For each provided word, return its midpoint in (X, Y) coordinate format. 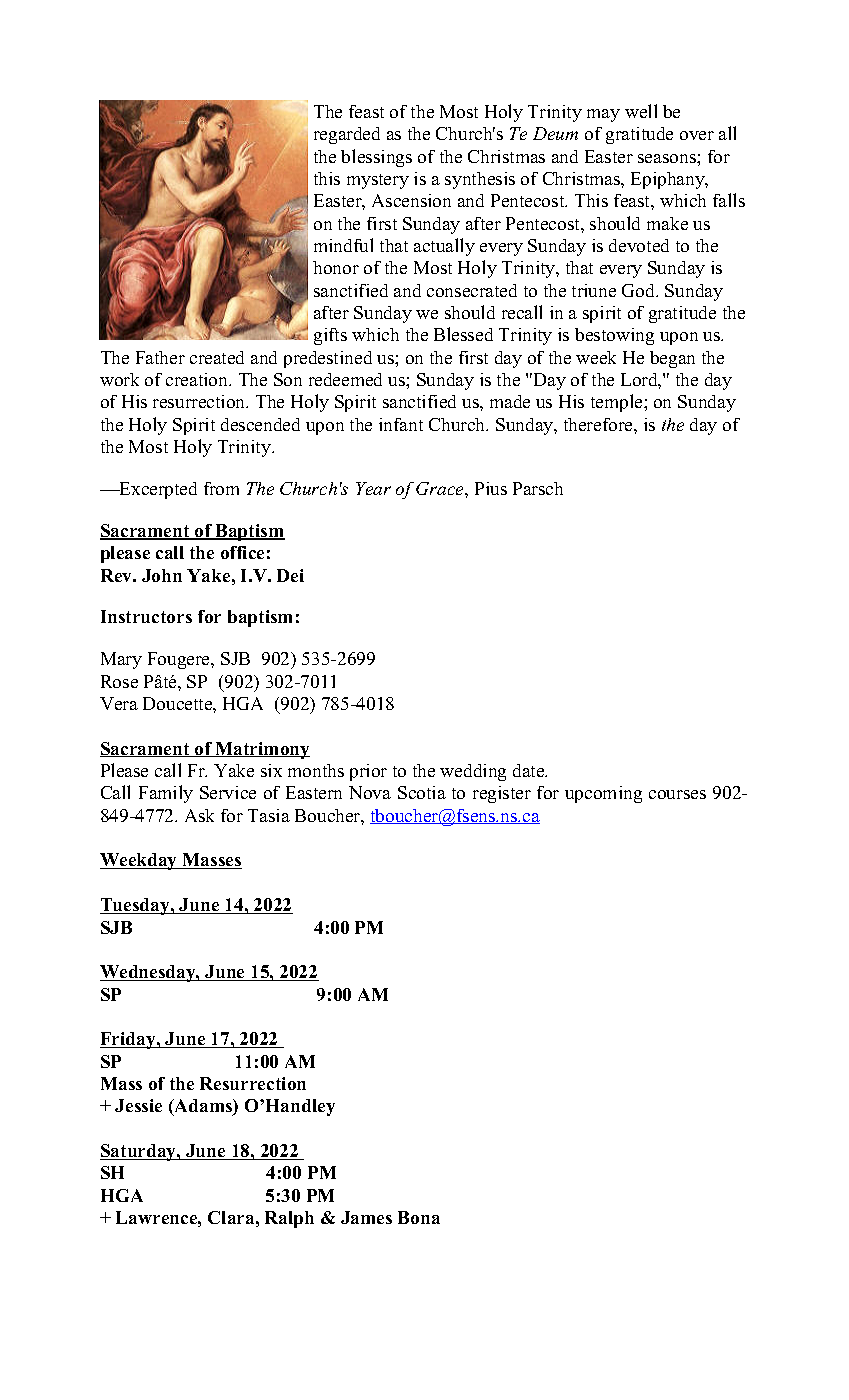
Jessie (138, 1105)
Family (166, 794)
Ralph (289, 1219)
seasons (668, 158)
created (217, 357)
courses (677, 794)
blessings (376, 158)
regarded (347, 135)
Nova (370, 792)
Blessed (463, 334)
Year (373, 488)
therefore (599, 424)
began (672, 359)
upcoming (603, 794)
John (162, 575)
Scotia (422, 792)
